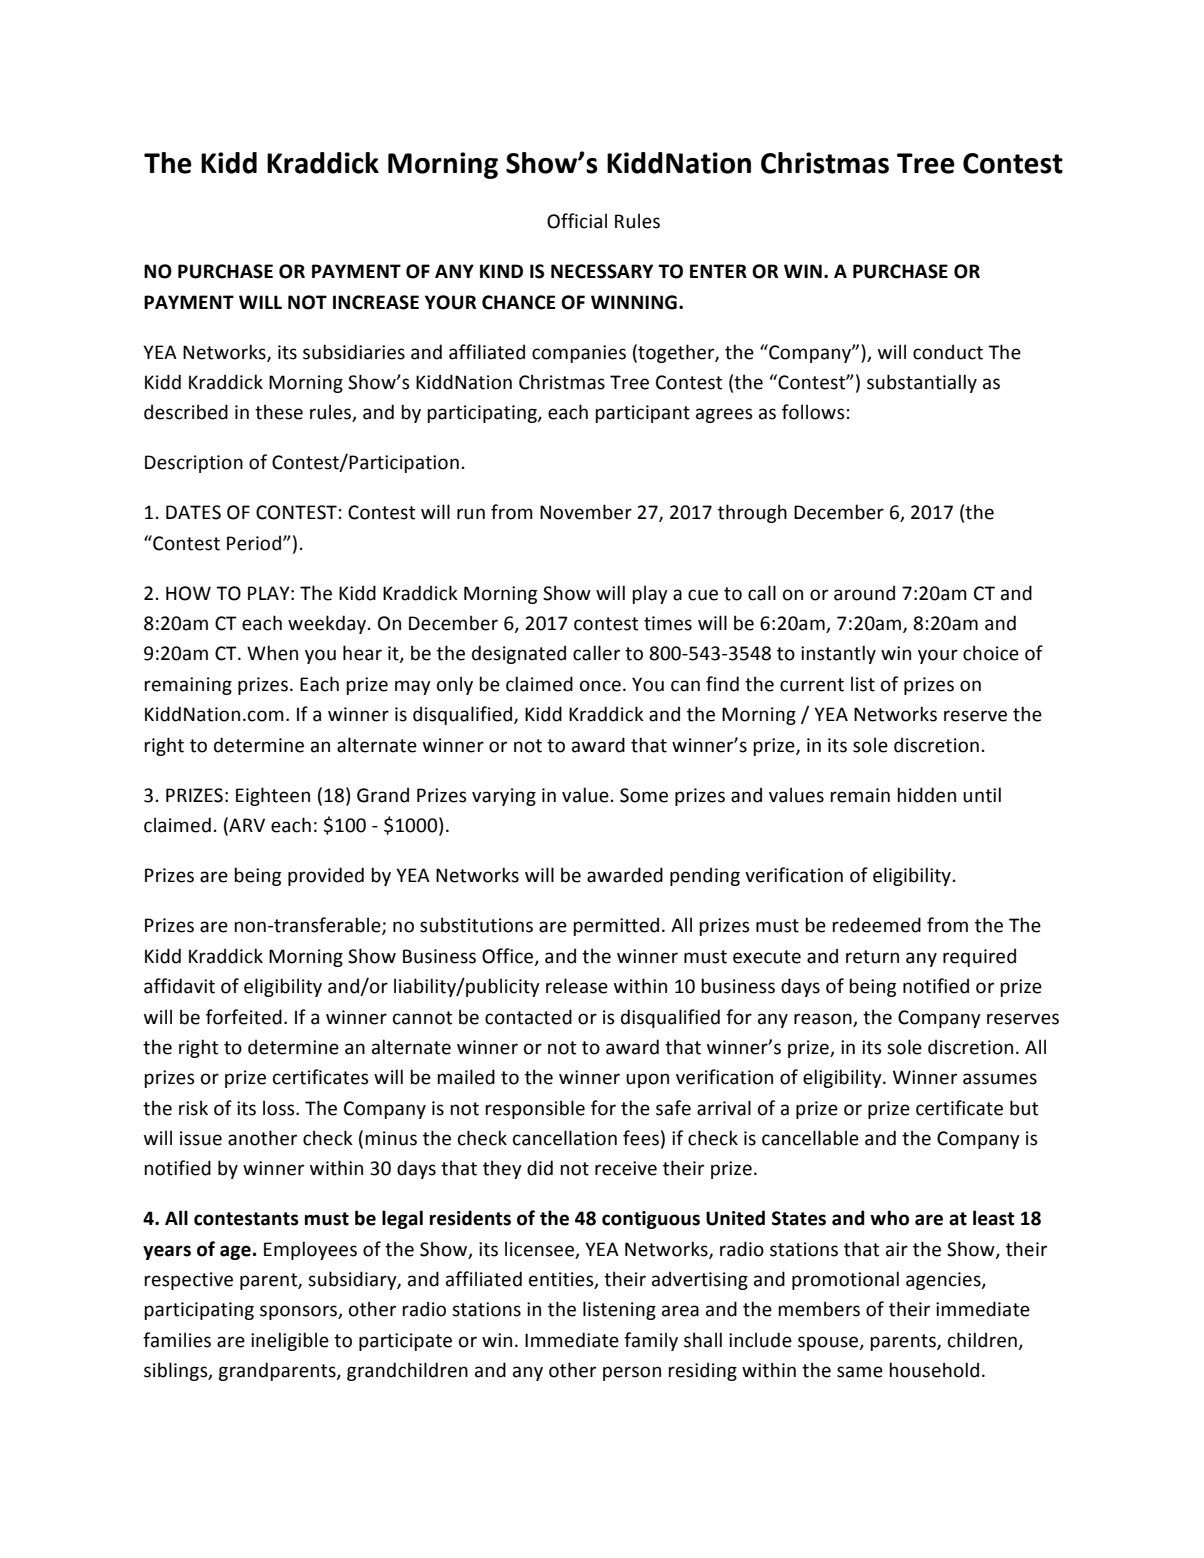 The width and height of the screenshot is (1204, 1558). Describe the element at coordinates (864, 593) in the screenshot. I see `around` at that location.
